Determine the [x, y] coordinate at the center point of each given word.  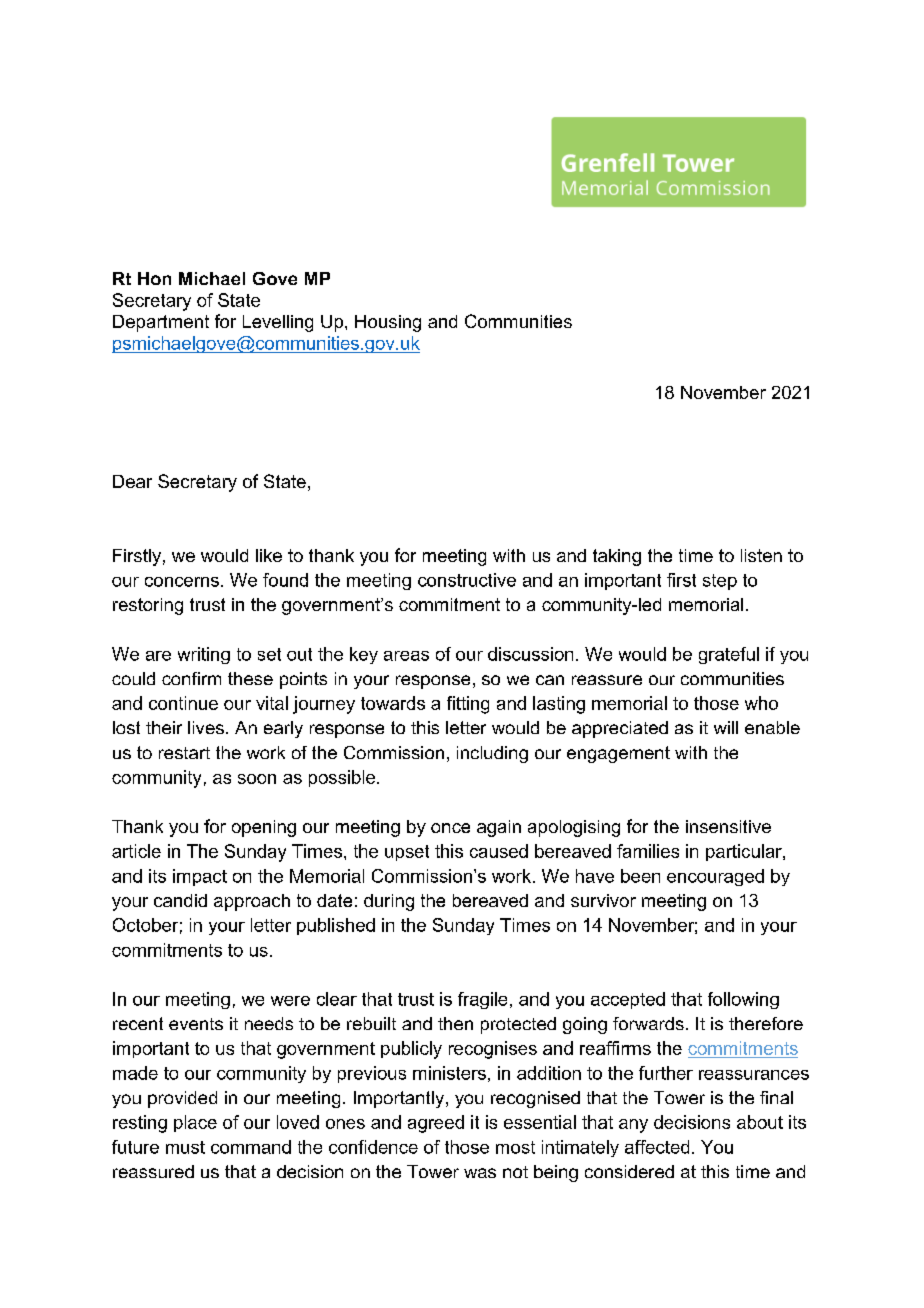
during [389, 902]
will [726, 727]
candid [180, 900]
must [185, 1147]
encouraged [715, 877]
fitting [468, 705]
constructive [467, 580]
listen [761, 555]
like [269, 555]
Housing [388, 323]
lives [206, 727]
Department [161, 323]
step [720, 582]
